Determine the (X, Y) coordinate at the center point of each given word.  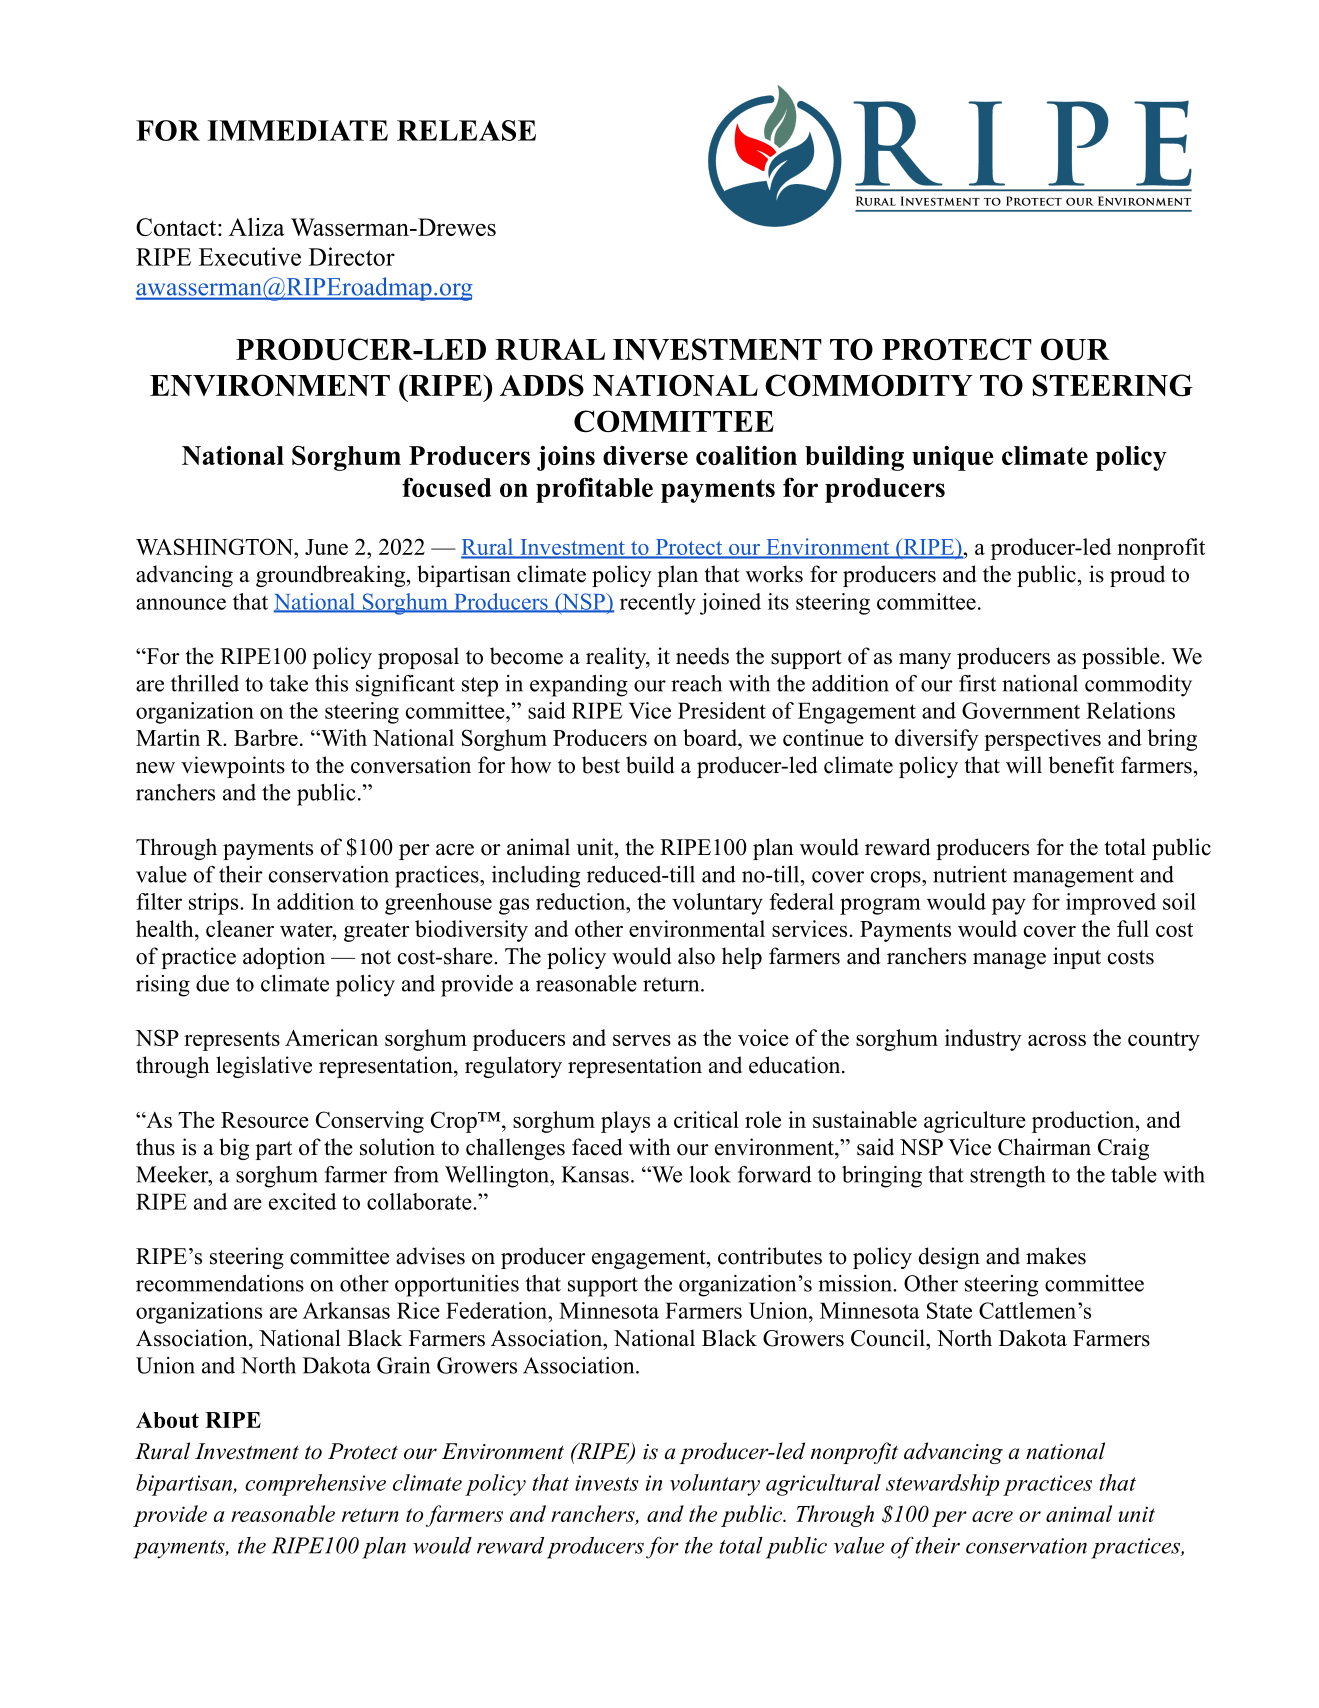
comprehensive (315, 1485)
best (601, 765)
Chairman (1044, 1147)
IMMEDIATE (297, 130)
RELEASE (466, 130)
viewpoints (233, 767)
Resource (265, 1120)
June (326, 547)
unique (953, 458)
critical (706, 1119)
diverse (645, 455)
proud (1137, 576)
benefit (1081, 765)
